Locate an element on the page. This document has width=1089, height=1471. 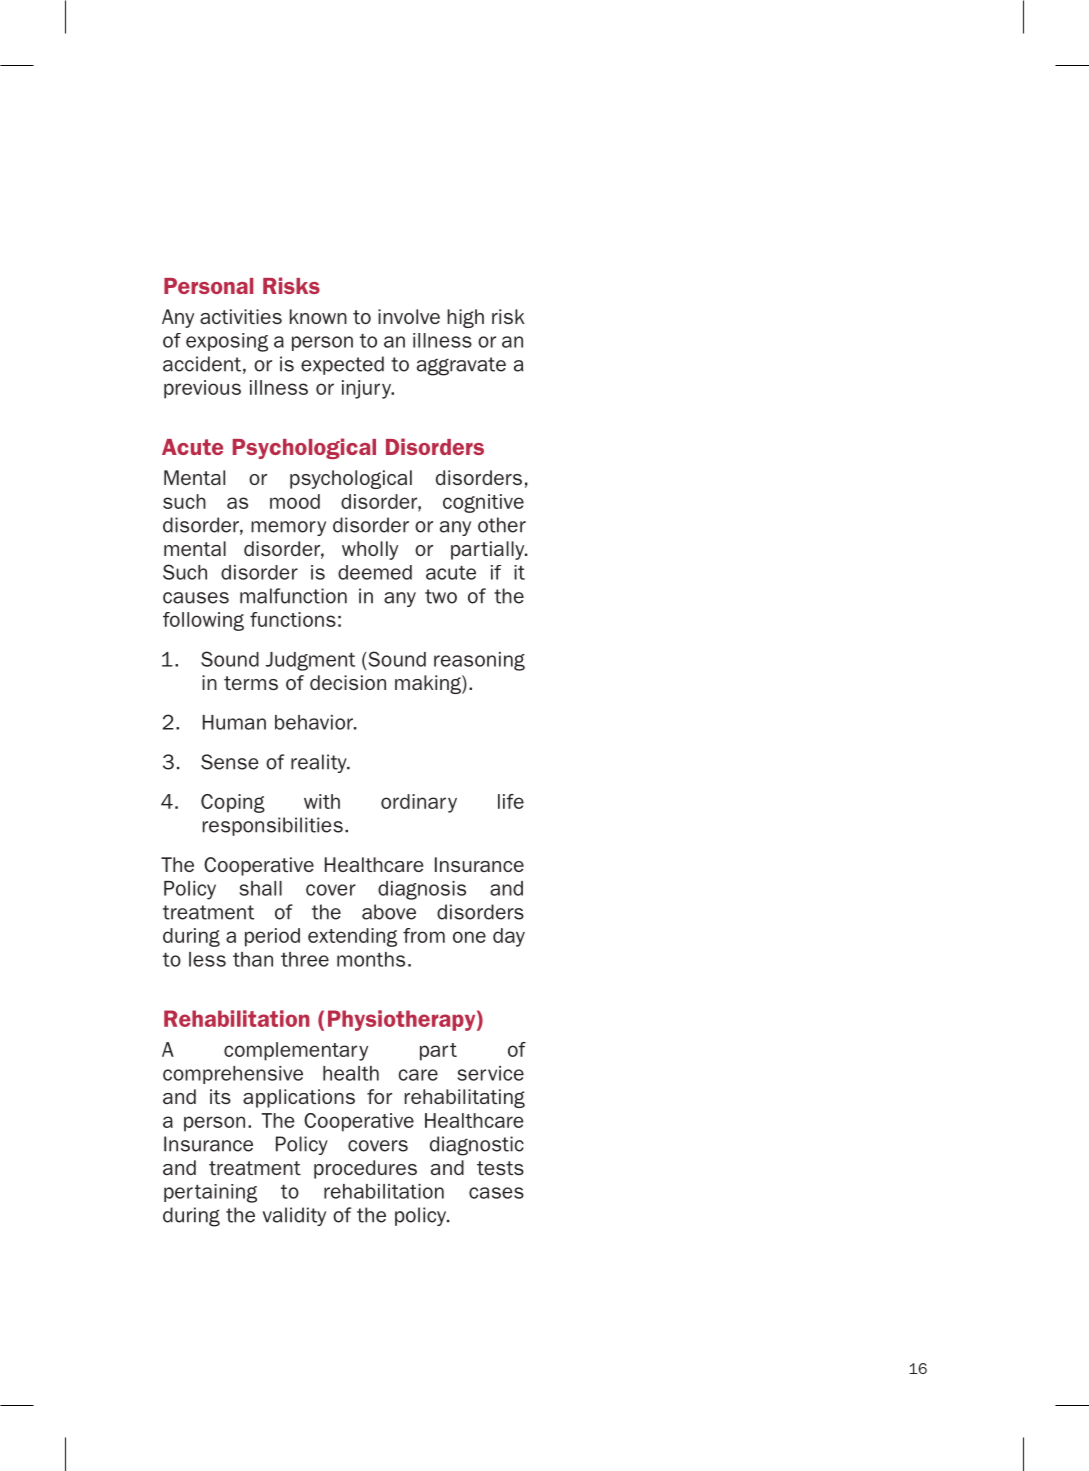
high is located at coordinates (465, 318).
